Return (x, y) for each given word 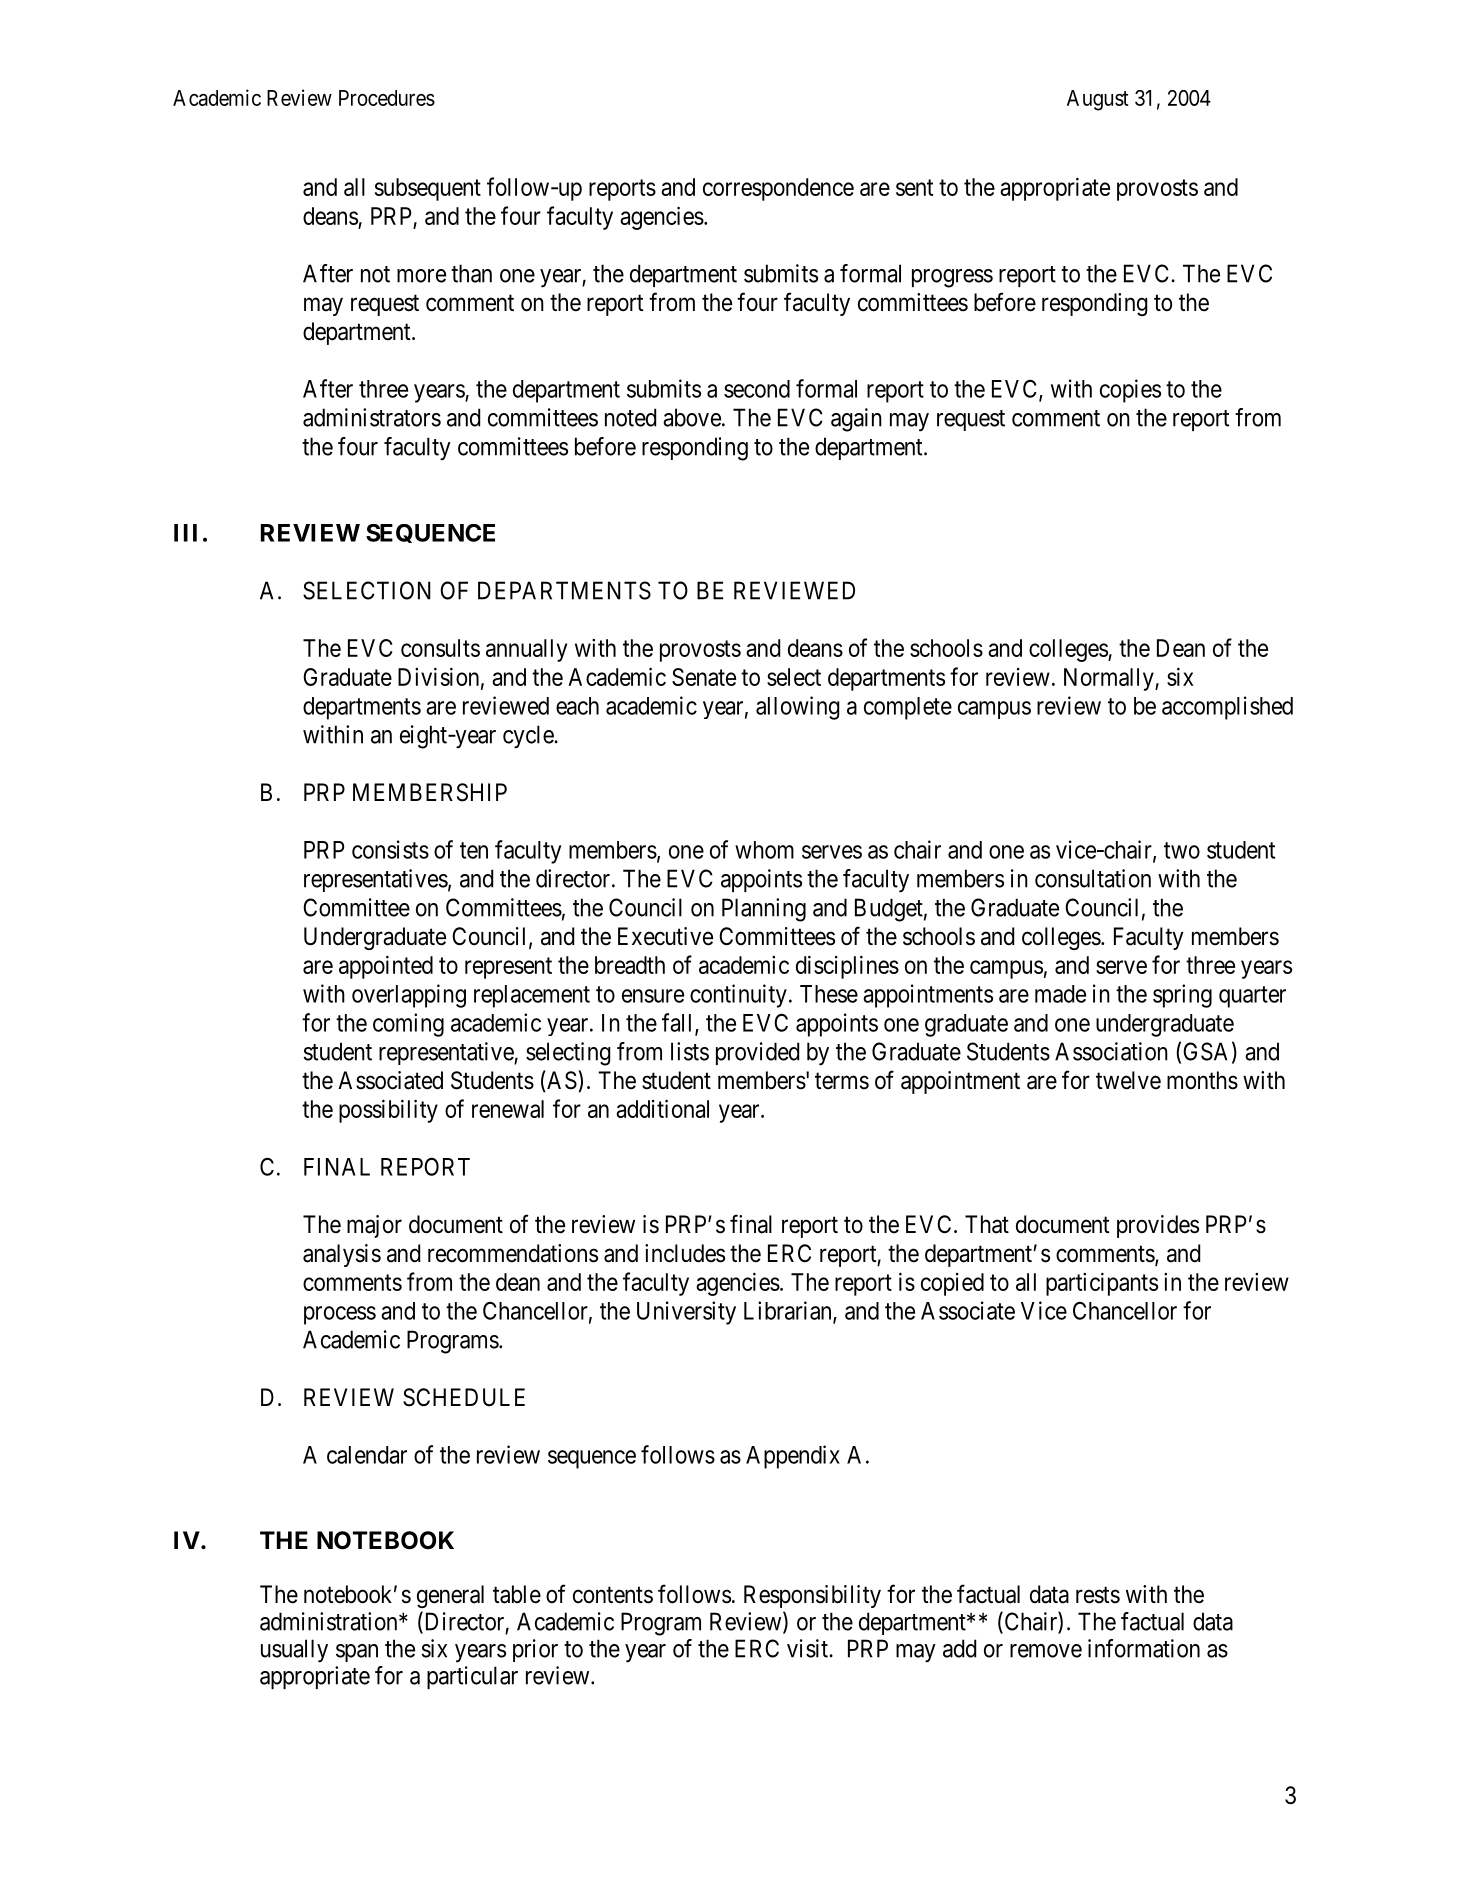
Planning (764, 910)
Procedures (387, 98)
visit (808, 1648)
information (1144, 1648)
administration (330, 1621)
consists (390, 849)
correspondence (778, 189)
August (1098, 100)
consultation (1093, 878)
